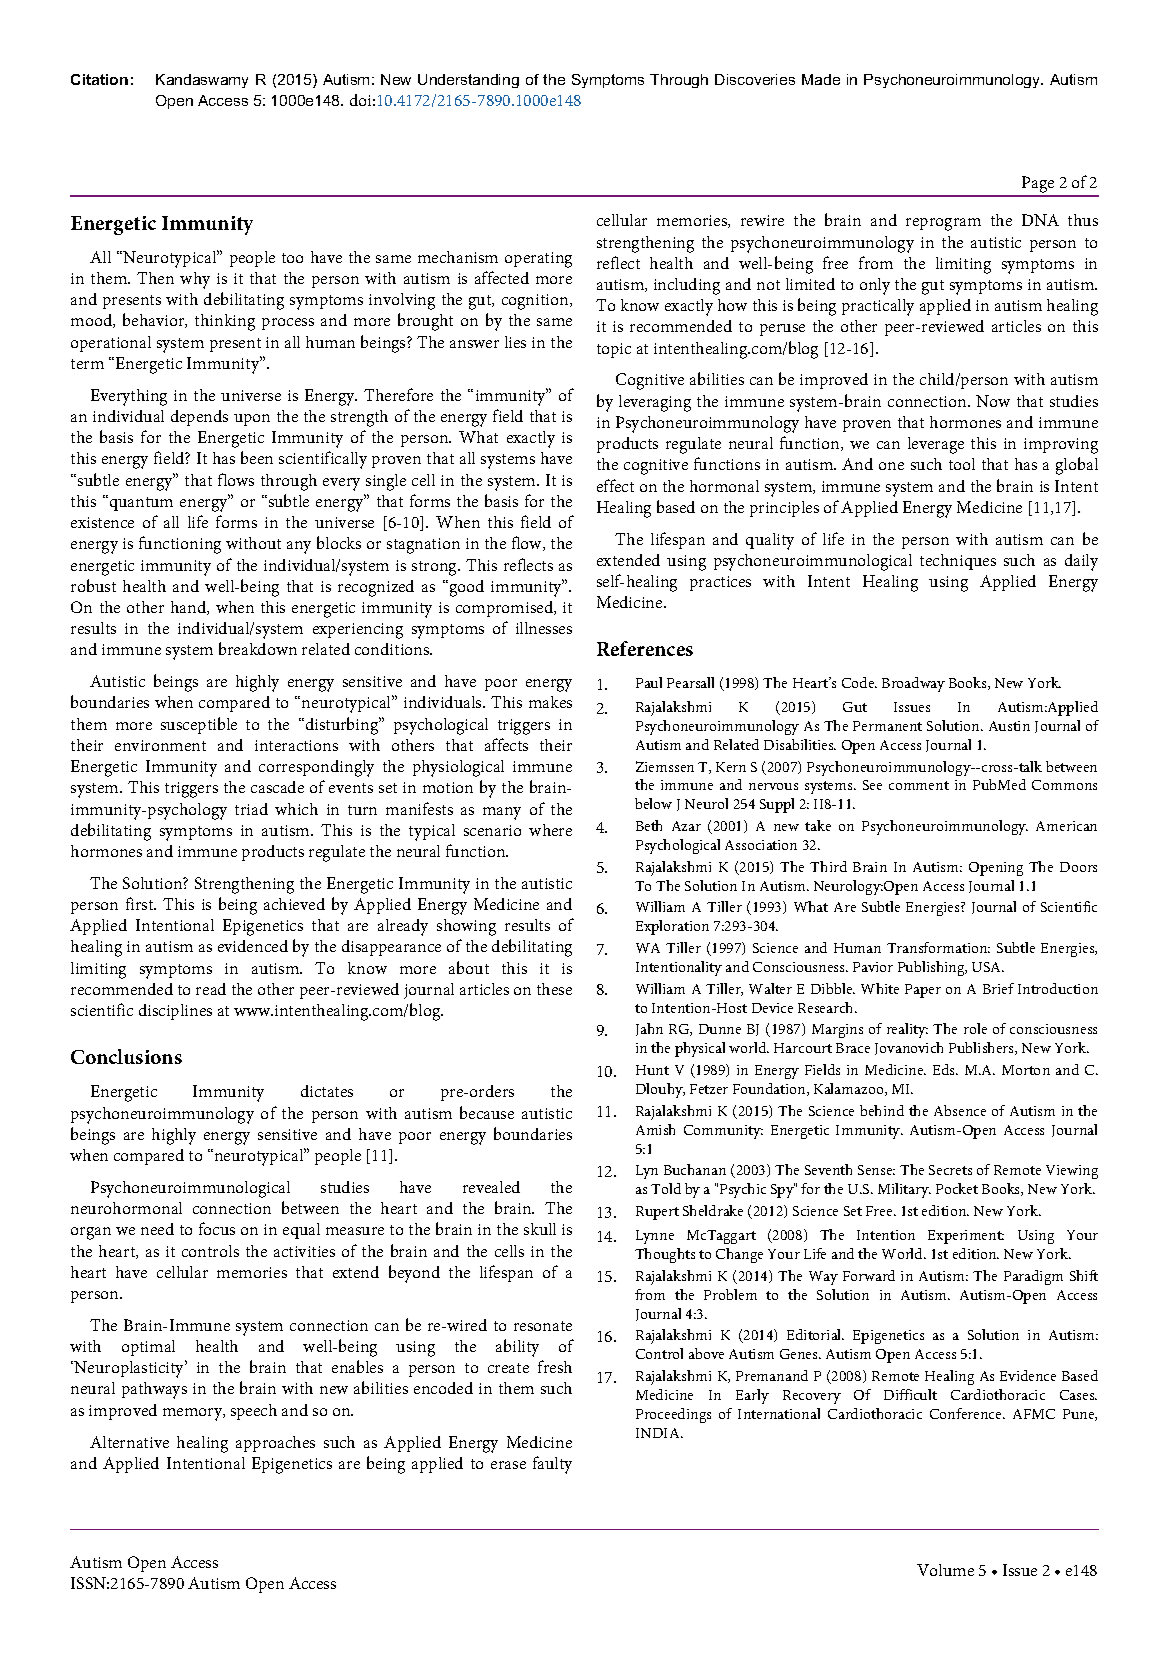  I want to click on Told, so click(666, 1188).
